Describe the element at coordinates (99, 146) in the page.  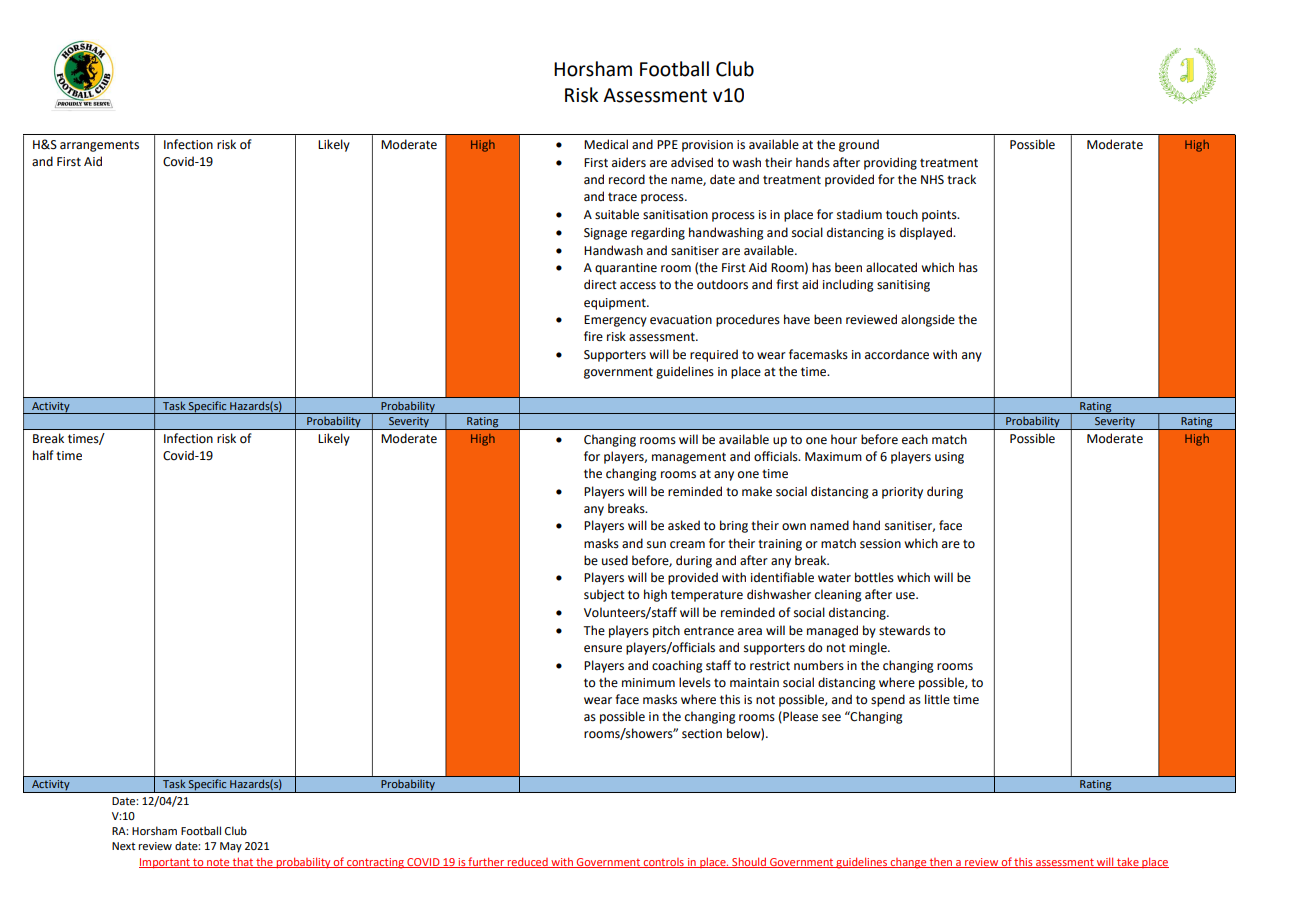
I see `arrangements` at that location.
